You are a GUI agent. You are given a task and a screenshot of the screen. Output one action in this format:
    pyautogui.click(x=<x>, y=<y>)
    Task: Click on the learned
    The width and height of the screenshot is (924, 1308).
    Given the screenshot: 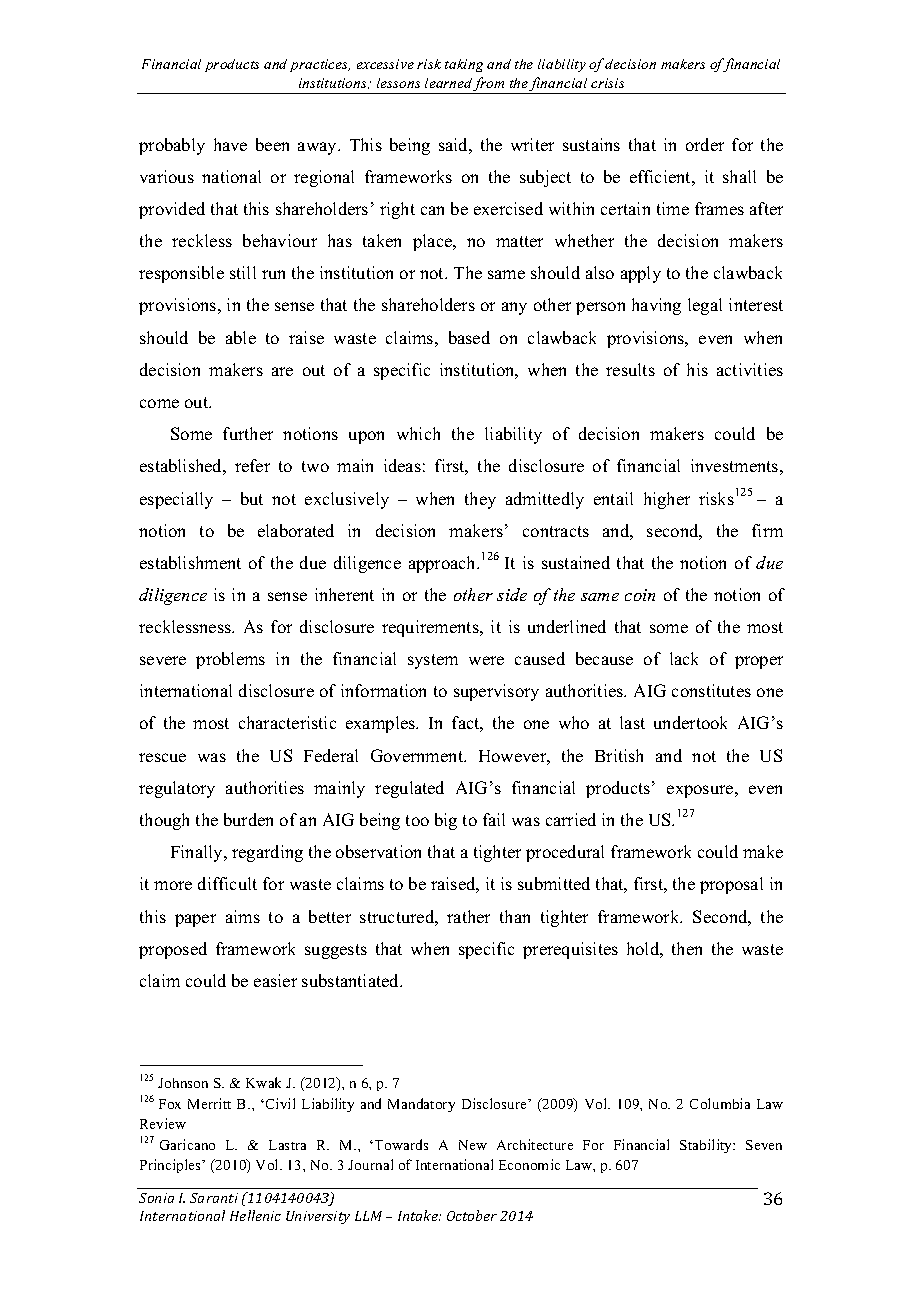 What is the action you would take?
    pyautogui.click(x=449, y=84)
